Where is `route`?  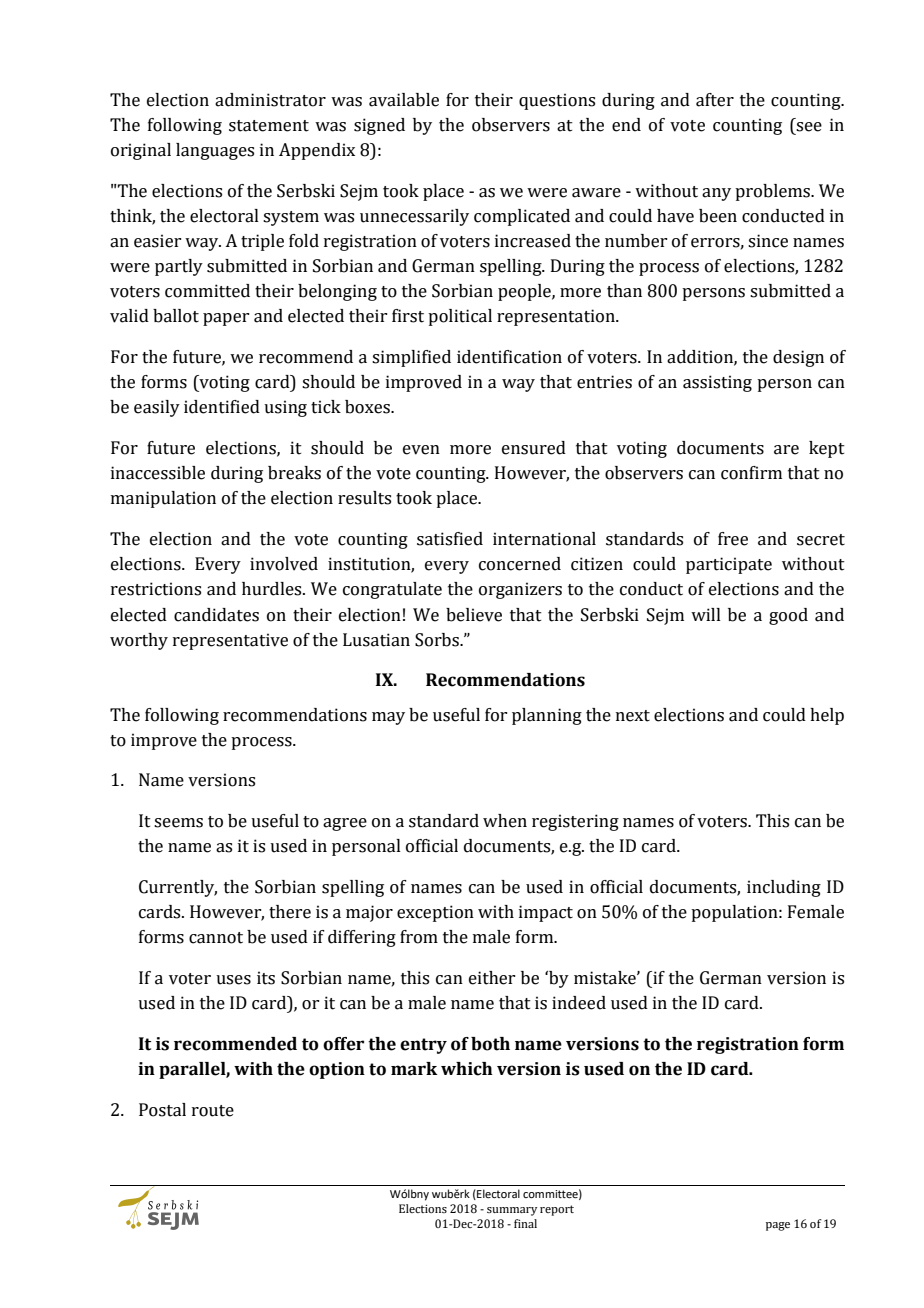 route is located at coordinates (213, 1111).
